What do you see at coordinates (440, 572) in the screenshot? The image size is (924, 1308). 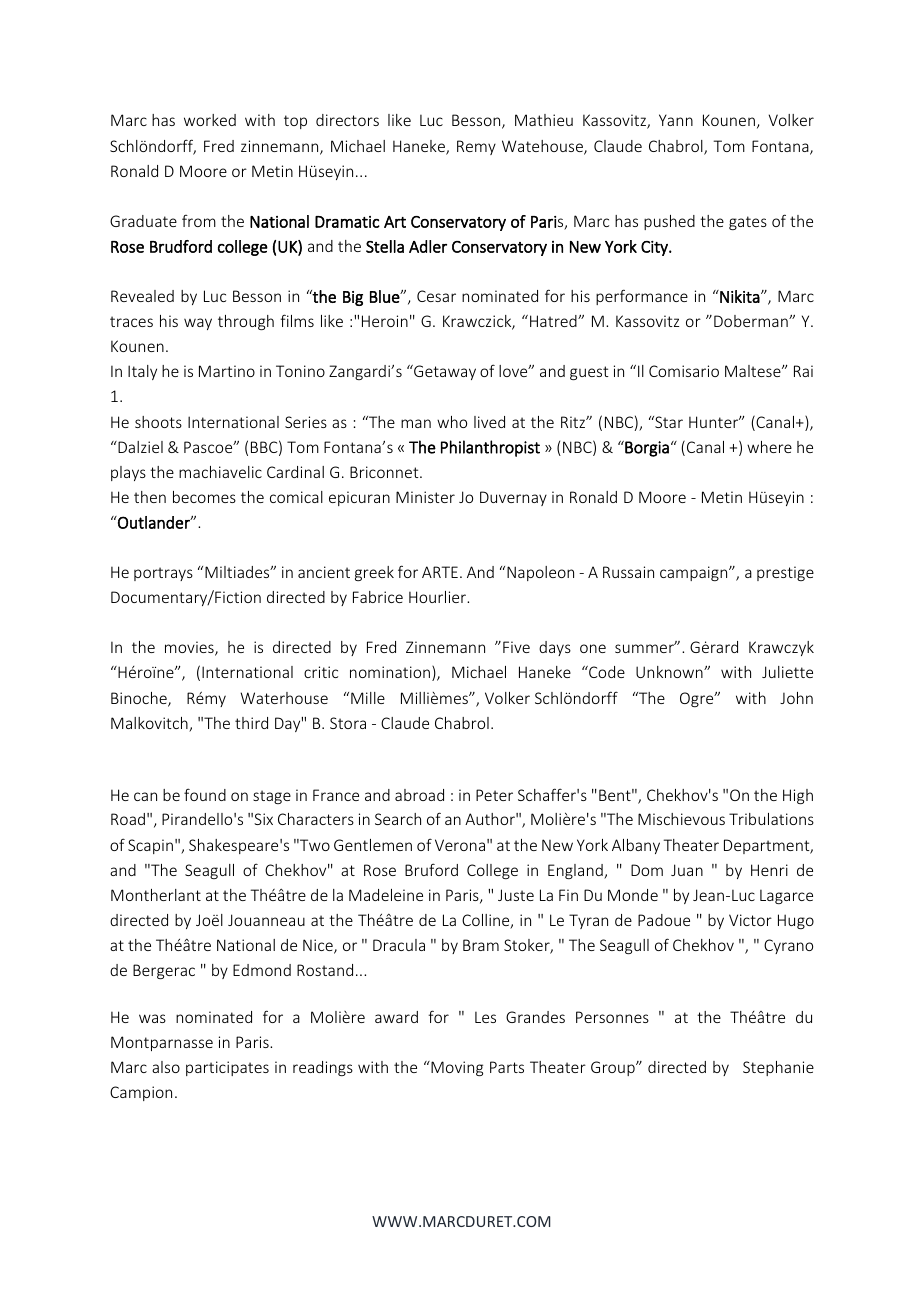 I see `ARTE` at bounding box center [440, 572].
